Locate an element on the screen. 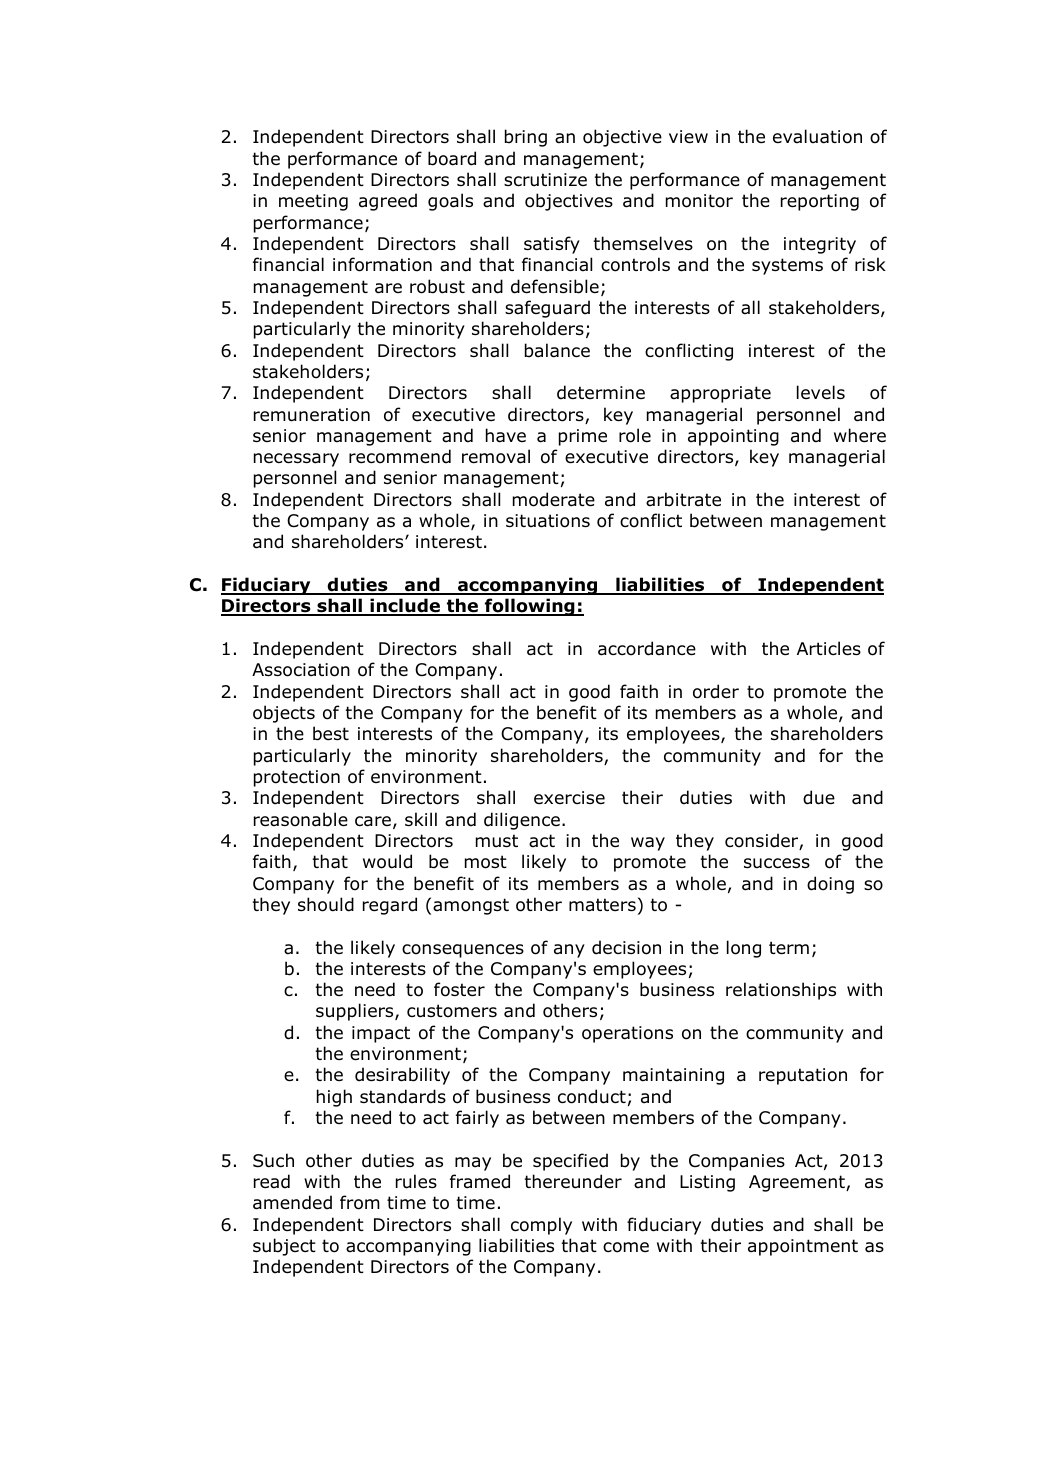 The width and height of the screenshot is (1044, 1476). success is located at coordinates (777, 863).
